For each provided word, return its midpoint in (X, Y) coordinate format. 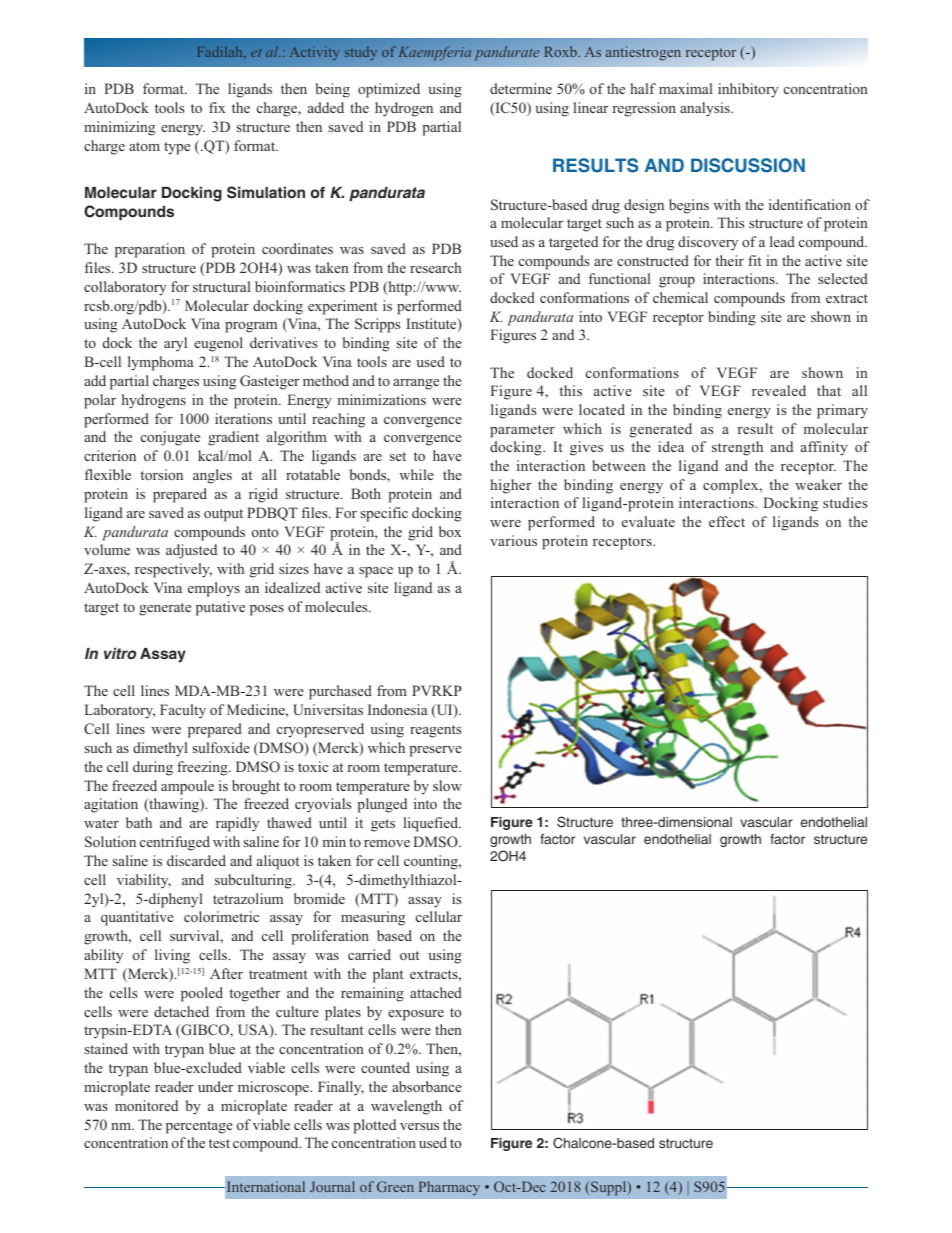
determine (521, 88)
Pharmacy (449, 1188)
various (513, 540)
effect (727, 521)
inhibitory (748, 90)
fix (217, 107)
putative (220, 608)
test (219, 1143)
